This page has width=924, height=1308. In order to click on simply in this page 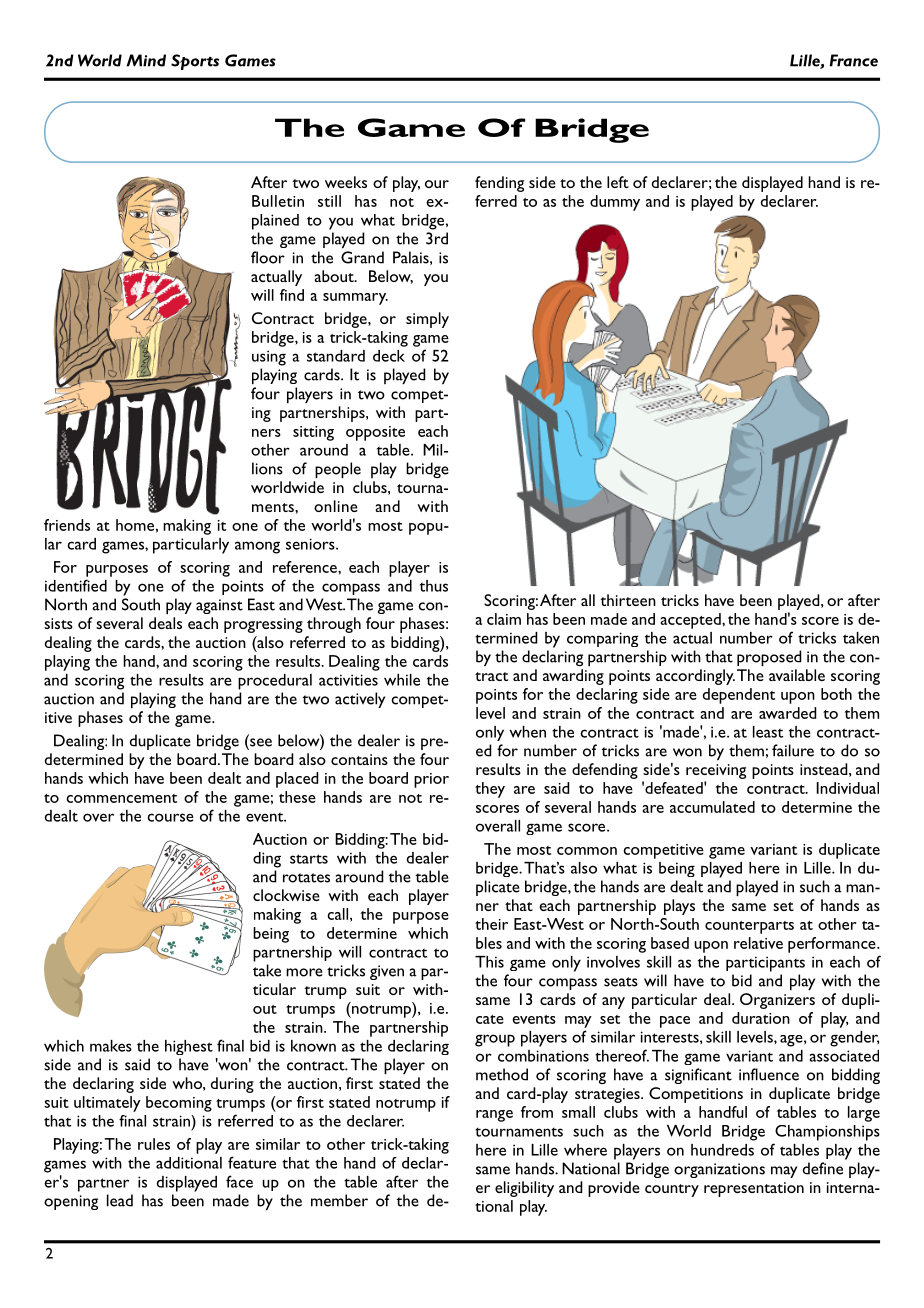, I will do `click(427, 320)`.
